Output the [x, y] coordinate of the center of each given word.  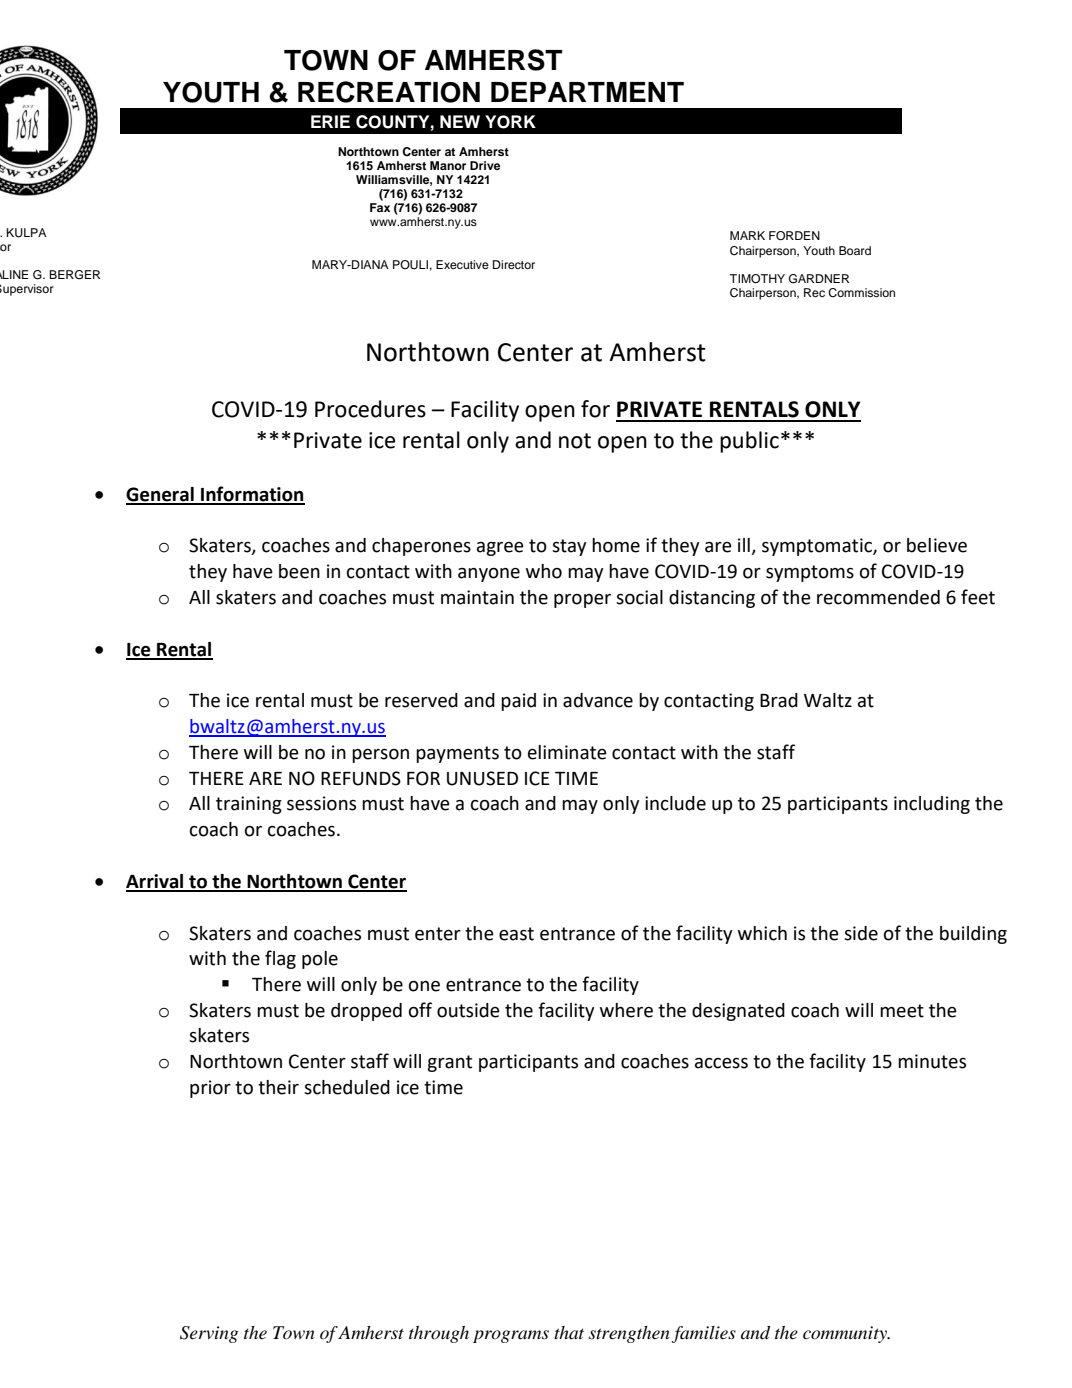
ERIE [330, 121]
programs [511, 1336]
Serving [209, 1334]
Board [855, 250]
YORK [510, 122]
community [846, 1334]
